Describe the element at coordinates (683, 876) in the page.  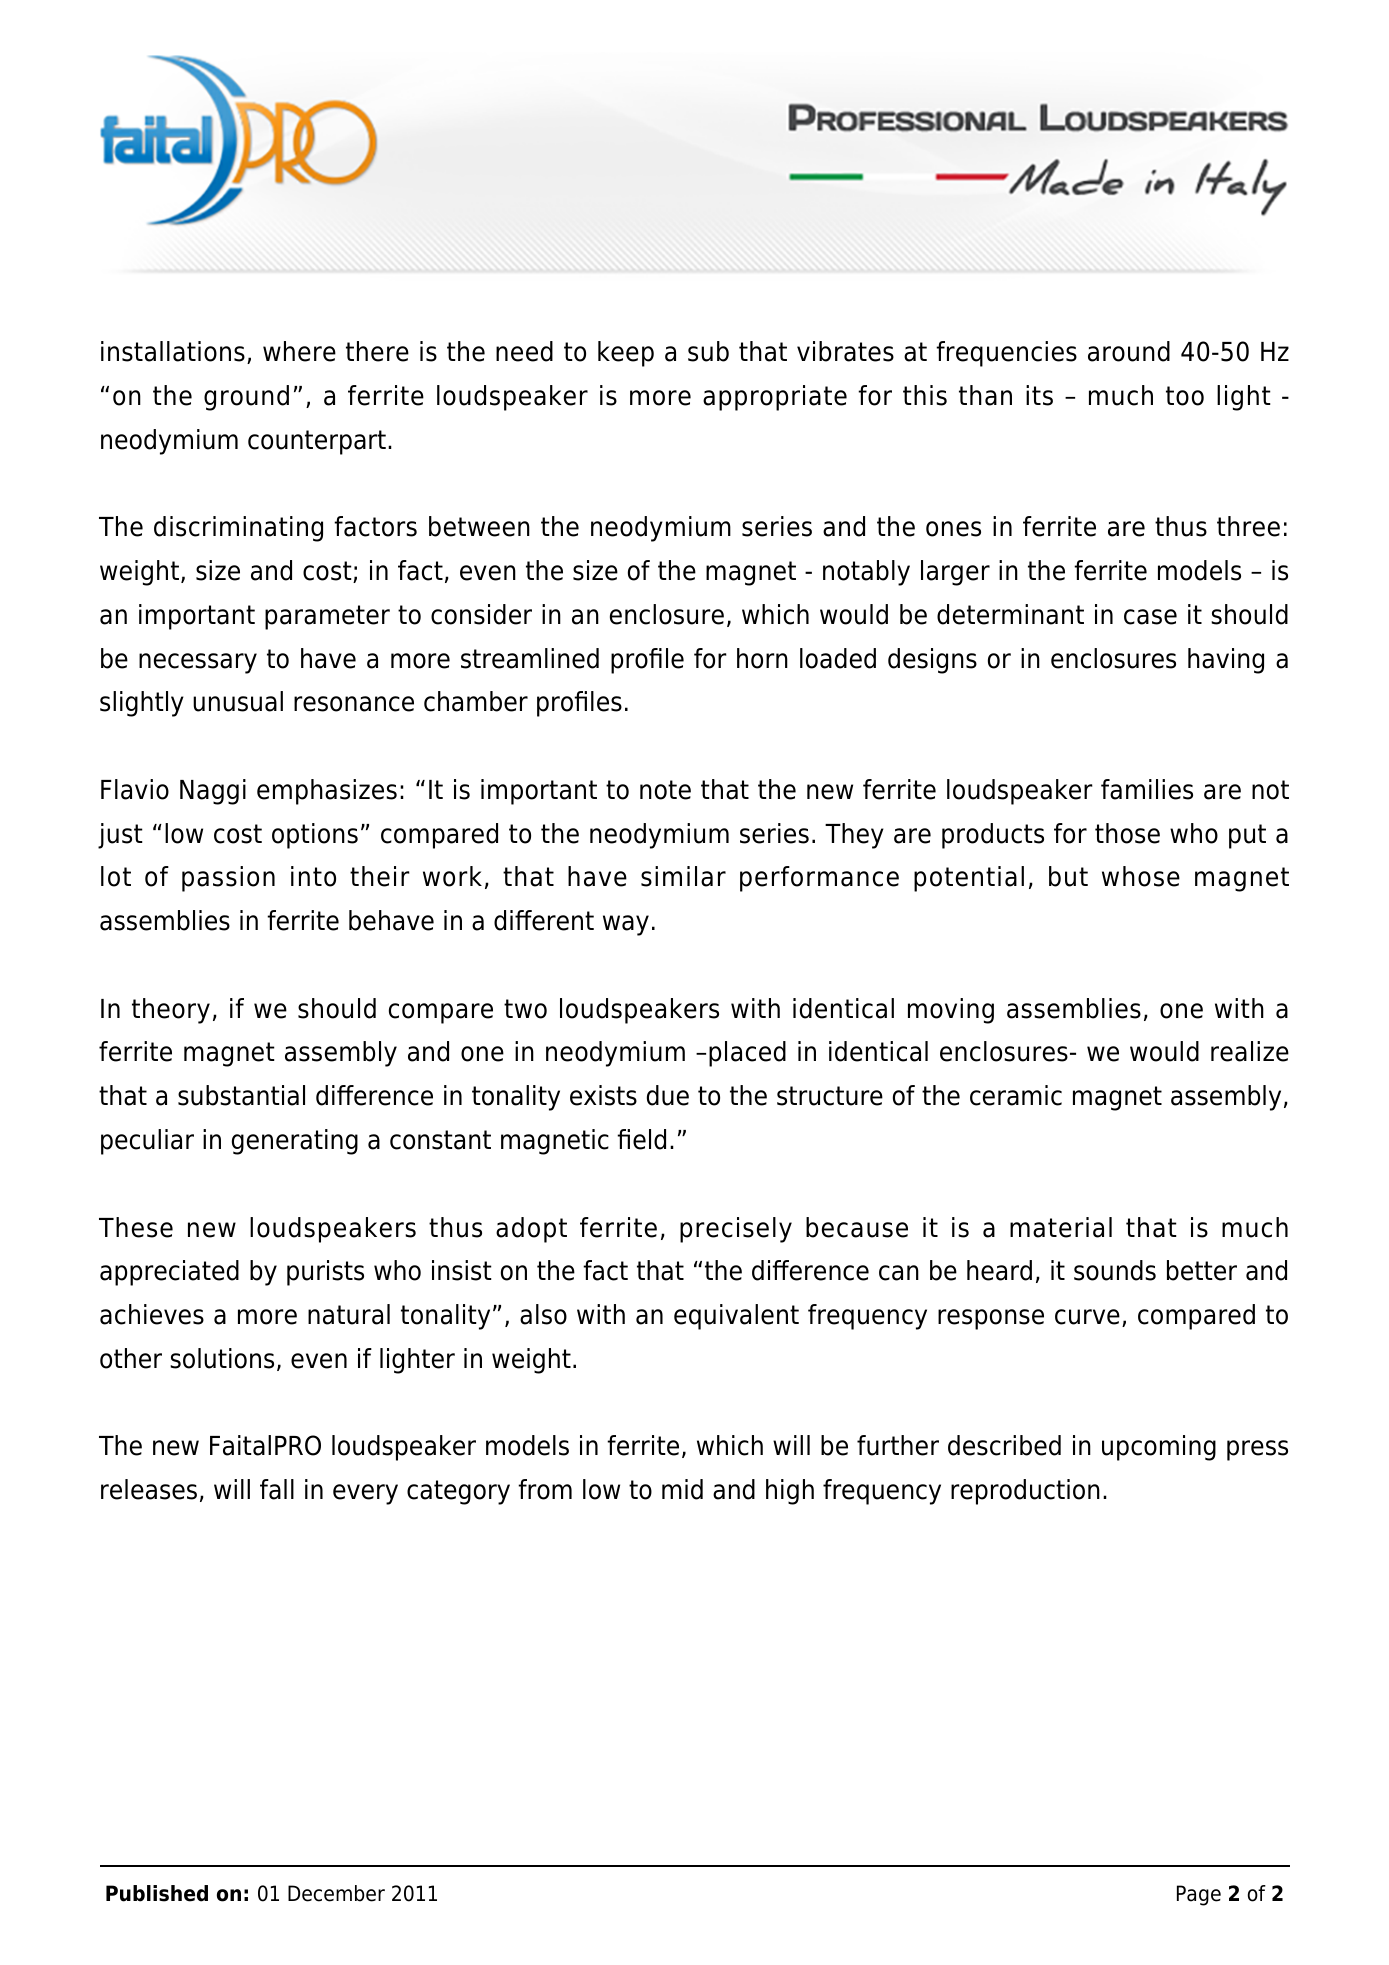
I see `similar` at that location.
